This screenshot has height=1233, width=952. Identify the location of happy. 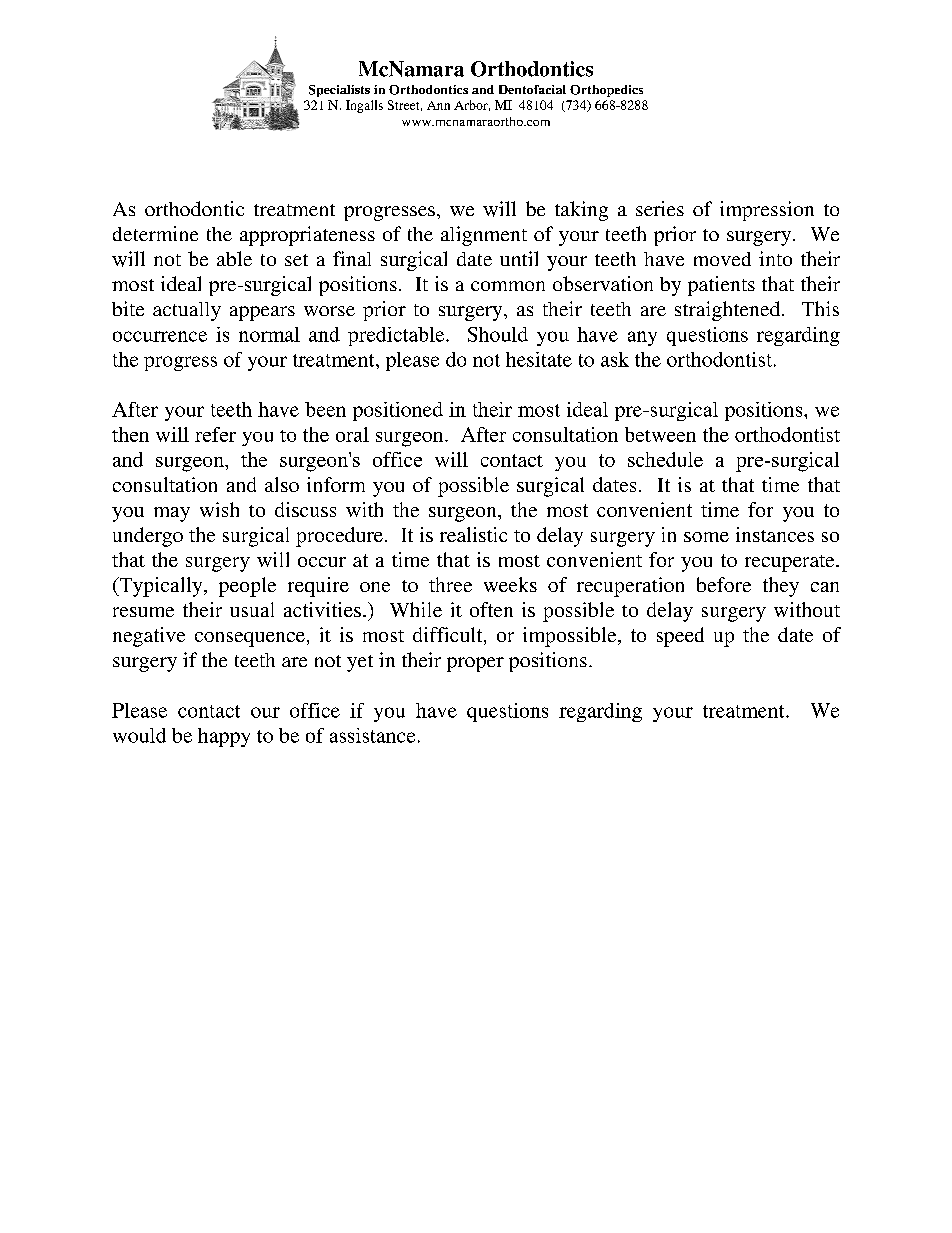
(224, 737).
